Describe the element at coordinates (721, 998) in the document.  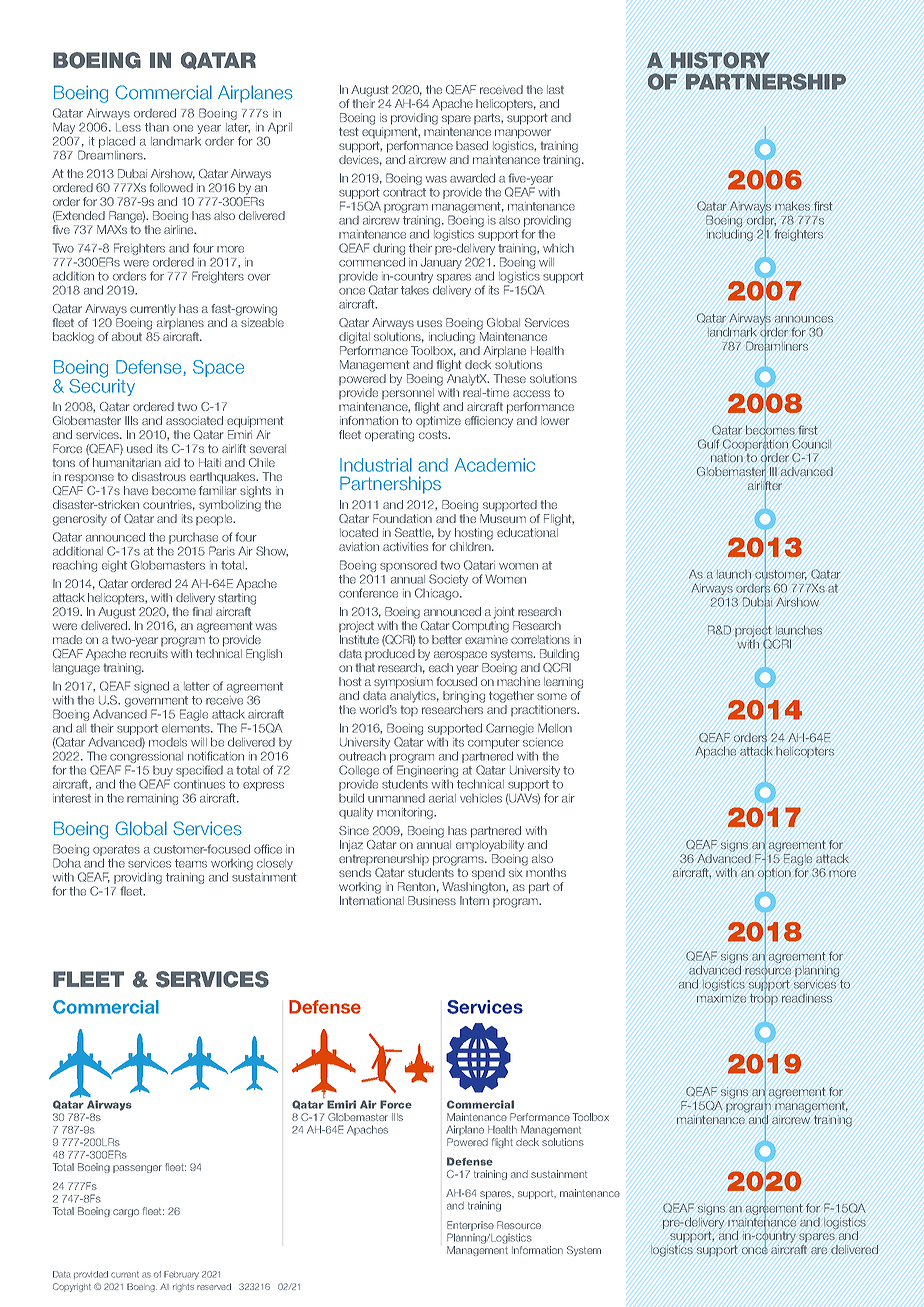
I see `maximize` at that location.
